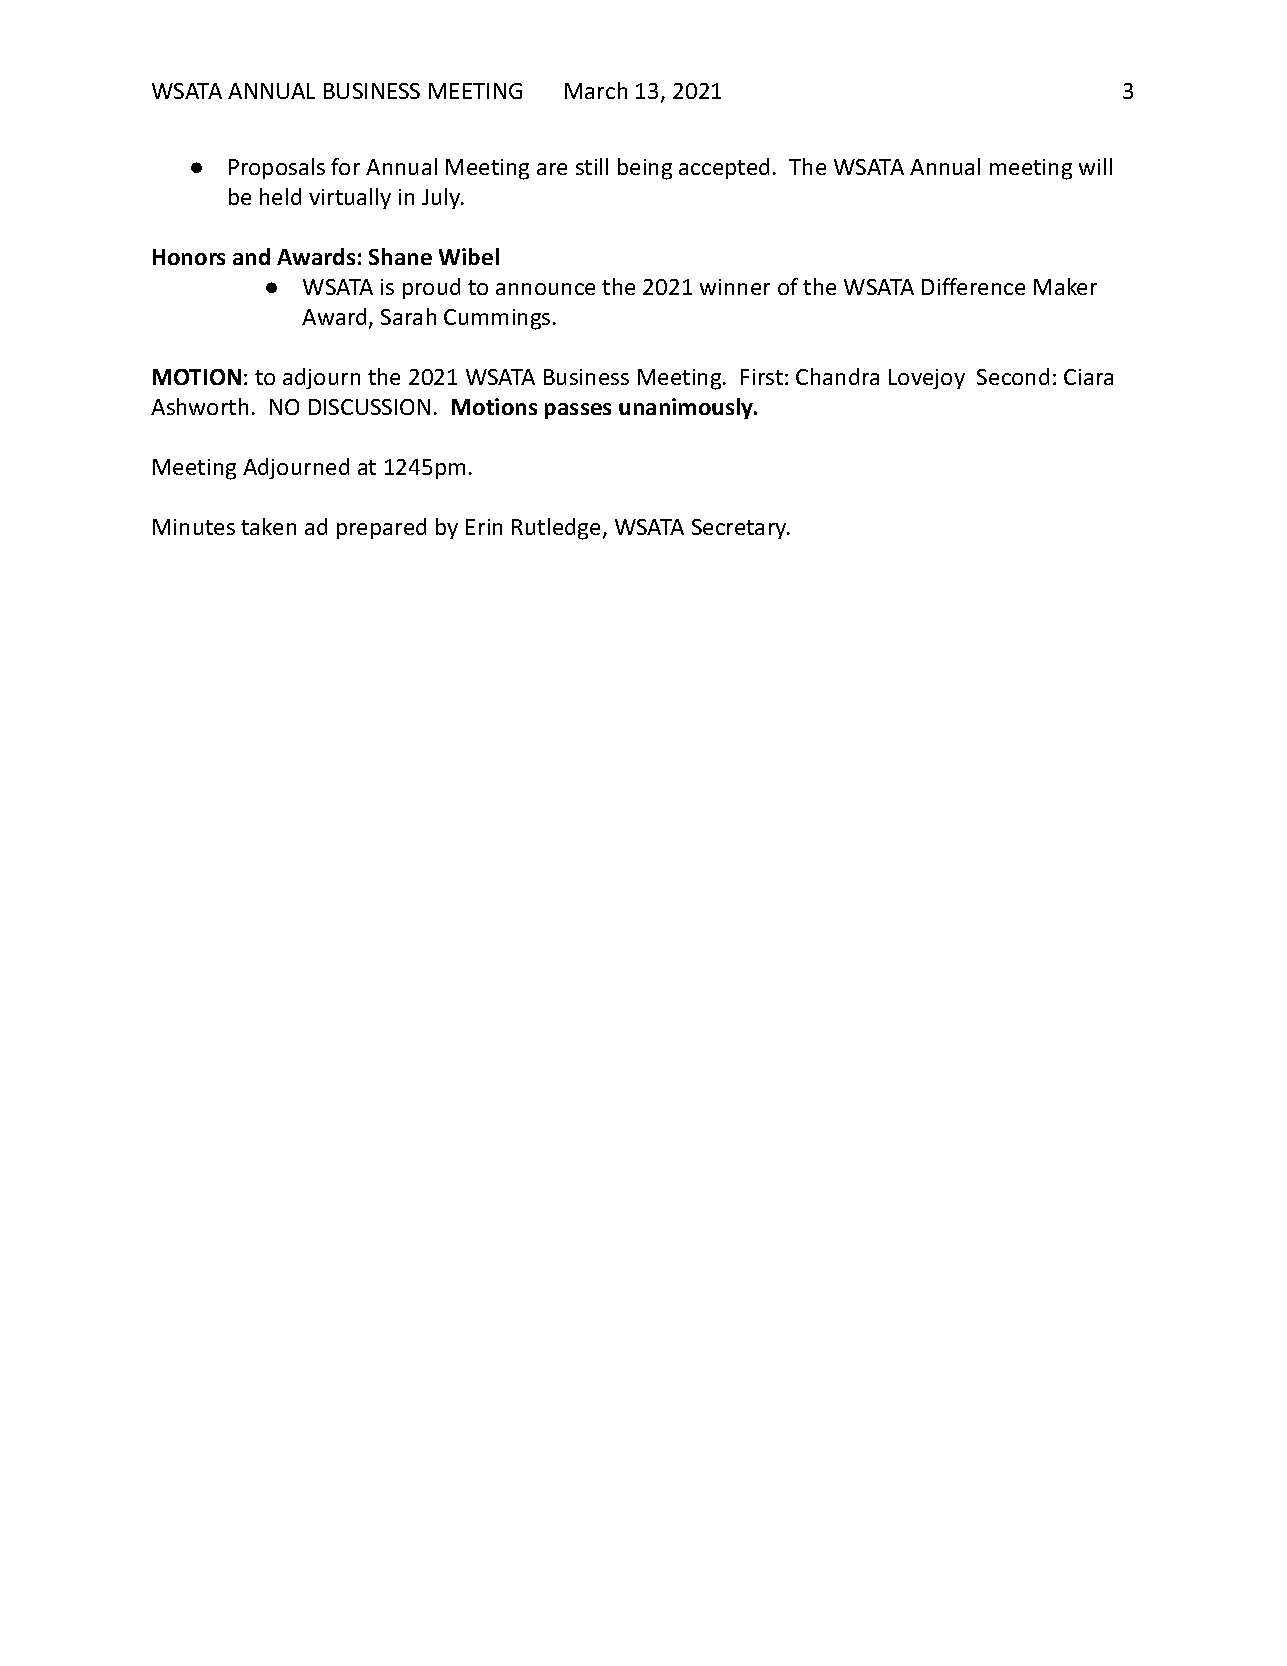  What do you see at coordinates (724, 168) in the screenshot?
I see `accepted` at bounding box center [724, 168].
